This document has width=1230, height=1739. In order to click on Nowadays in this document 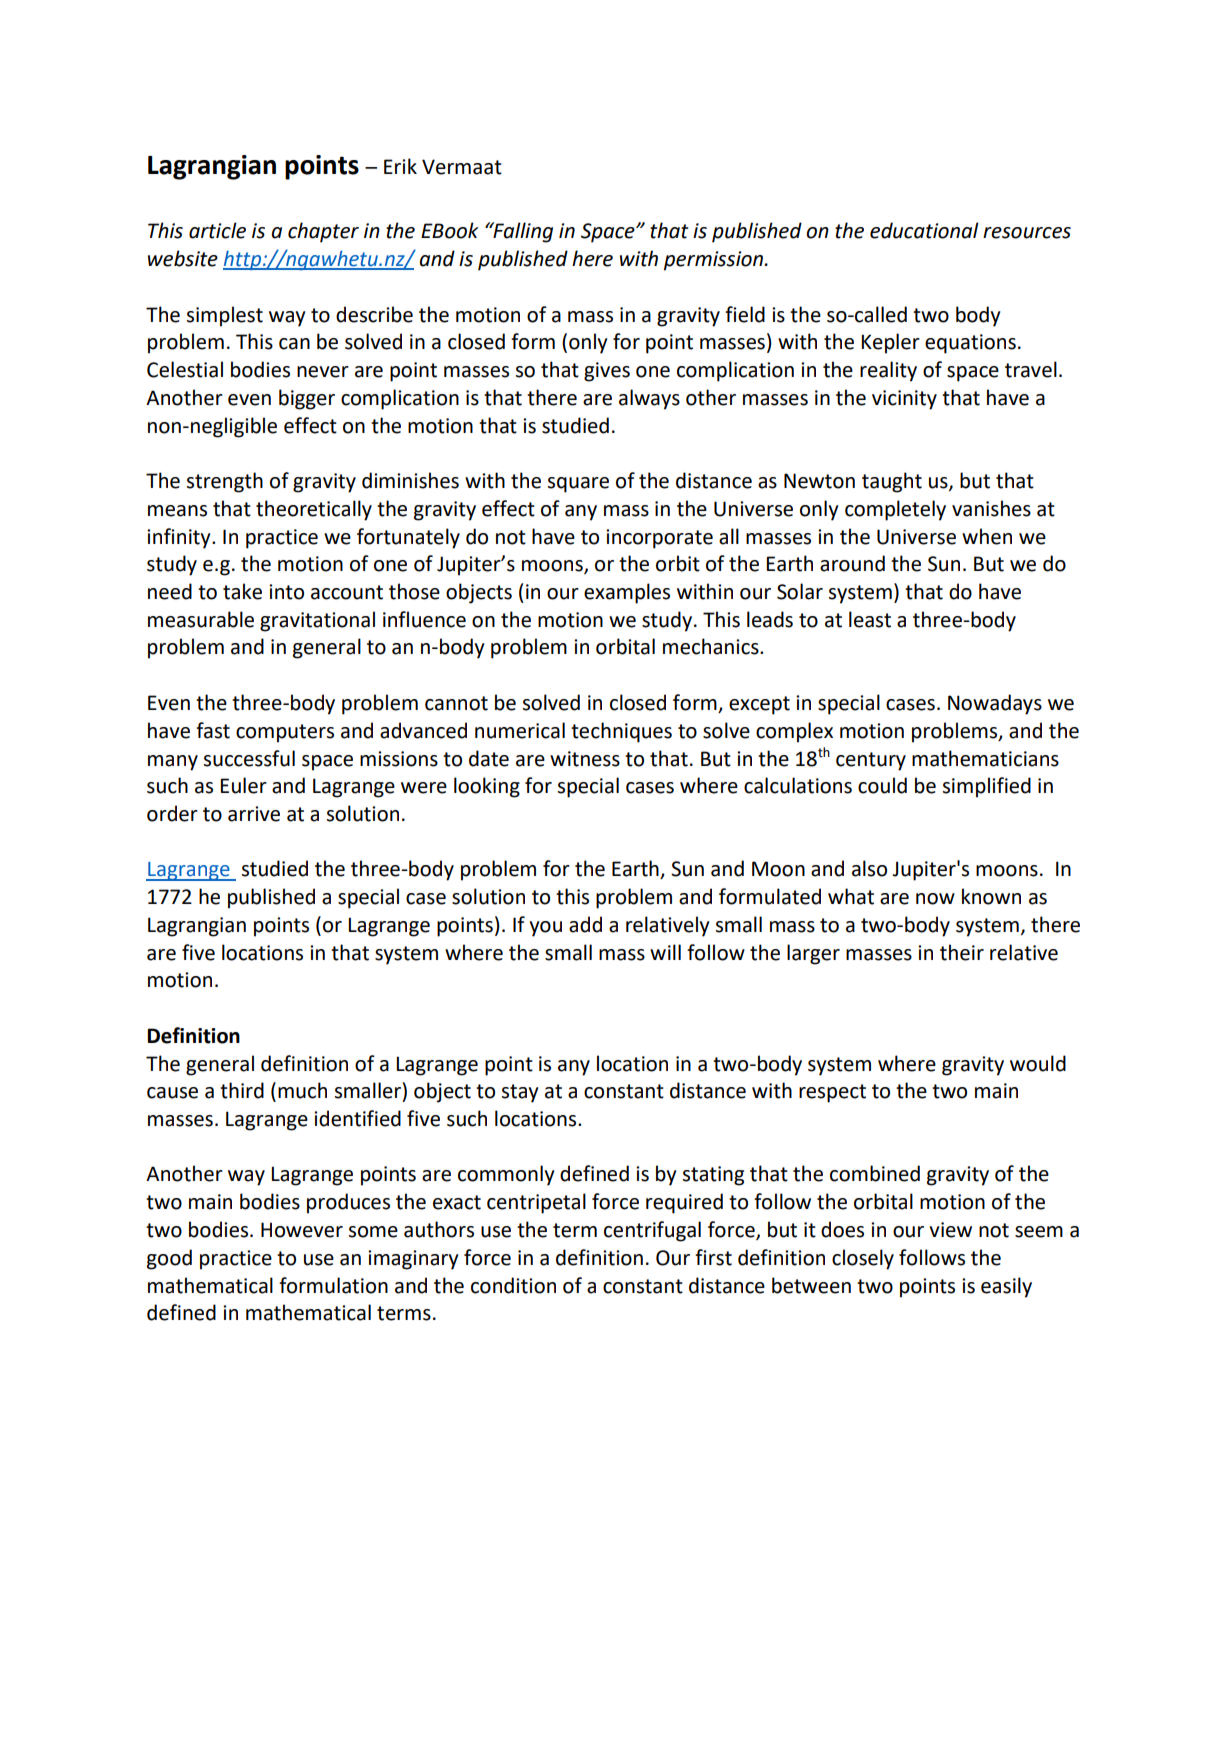, I will do `click(995, 704)`.
